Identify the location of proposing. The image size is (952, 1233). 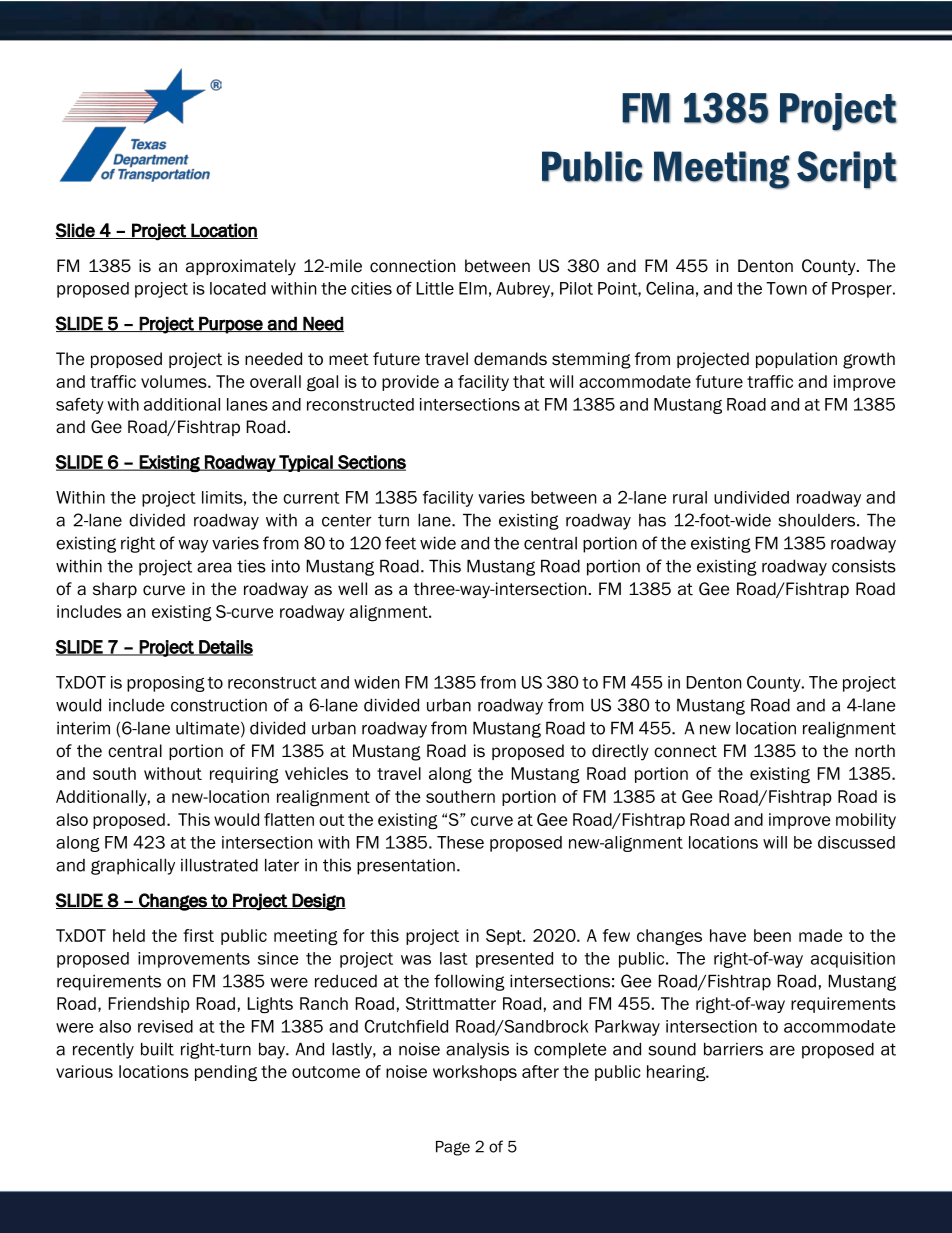
(166, 684).
